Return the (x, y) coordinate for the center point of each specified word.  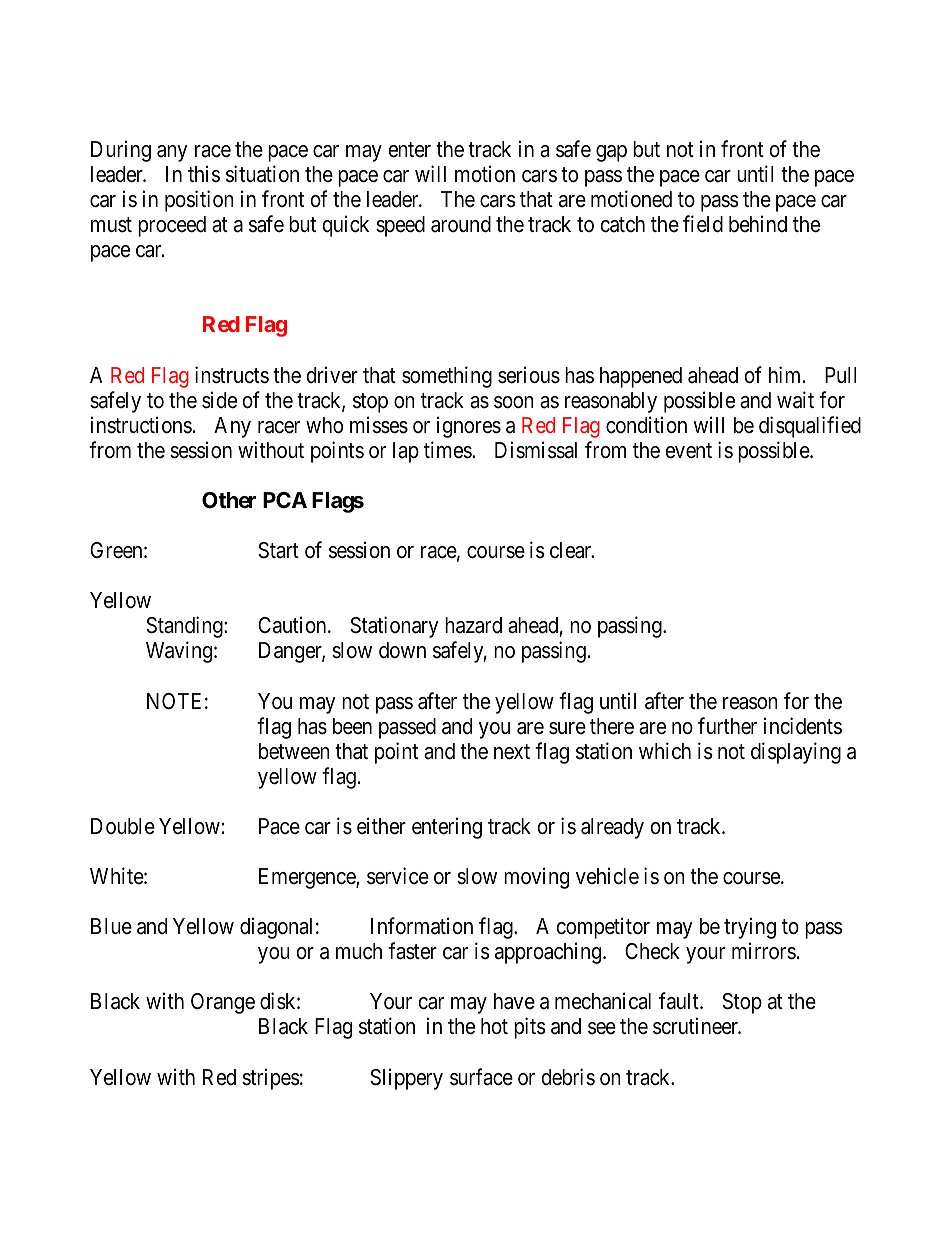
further (727, 726)
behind (758, 224)
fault (680, 1001)
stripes (271, 1079)
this (204, 174)
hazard (473, 625)
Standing (185, 627)
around (461, 224)
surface (481, 1077)
